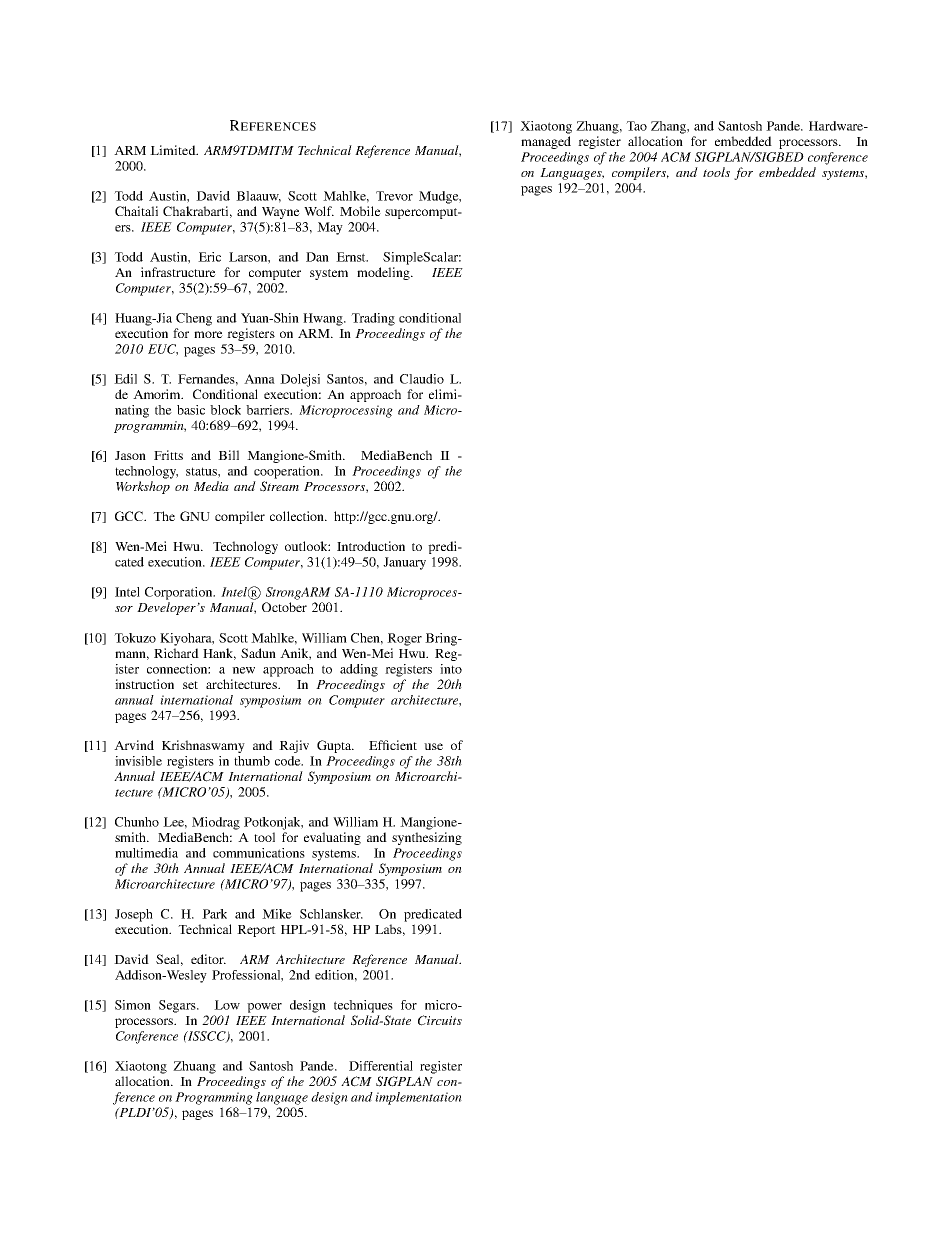  What do you see at coordinates (451, 669) in the screenshot?
I see `into` at bounding box center [451, 669].
